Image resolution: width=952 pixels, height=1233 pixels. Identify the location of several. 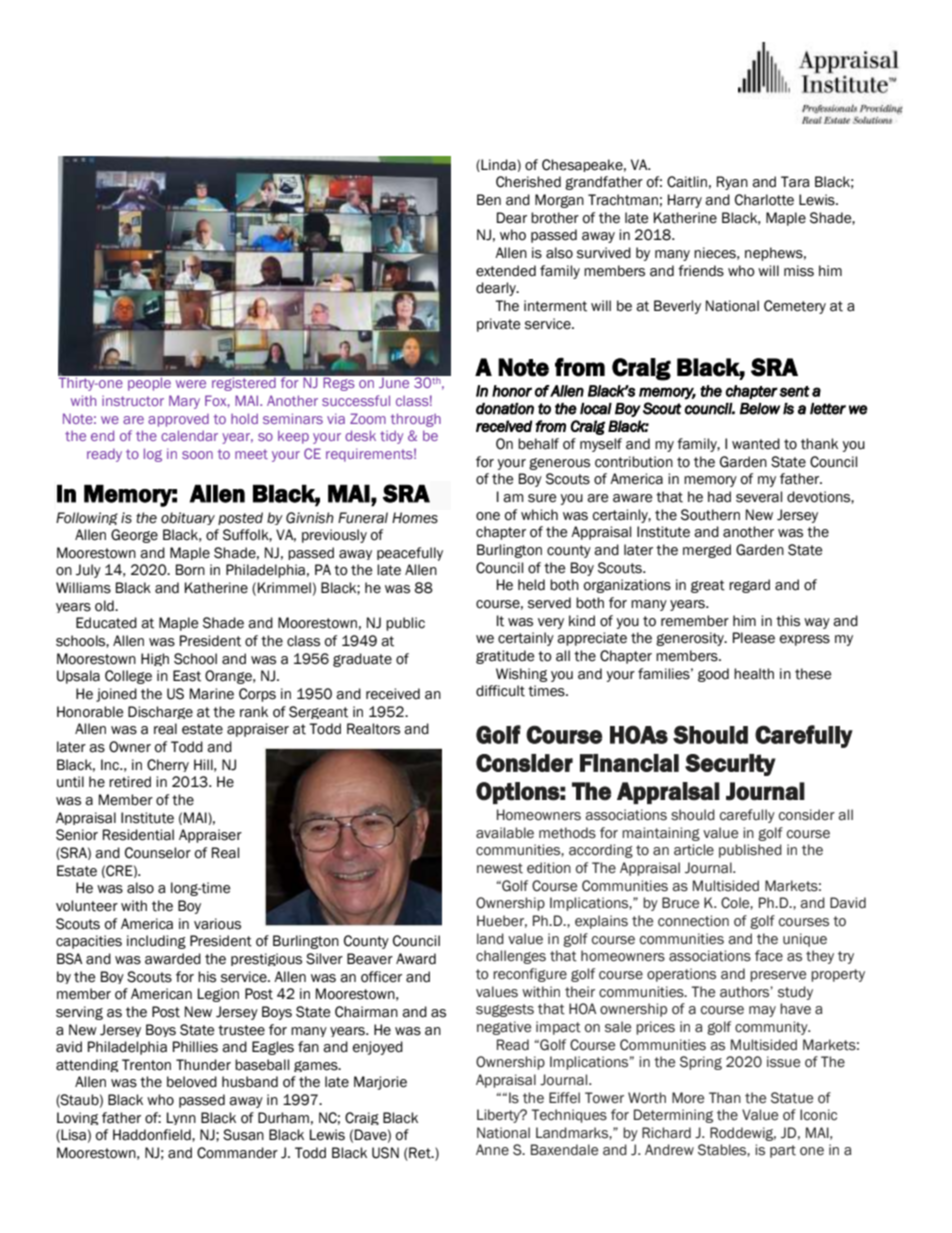
(759, 497).
